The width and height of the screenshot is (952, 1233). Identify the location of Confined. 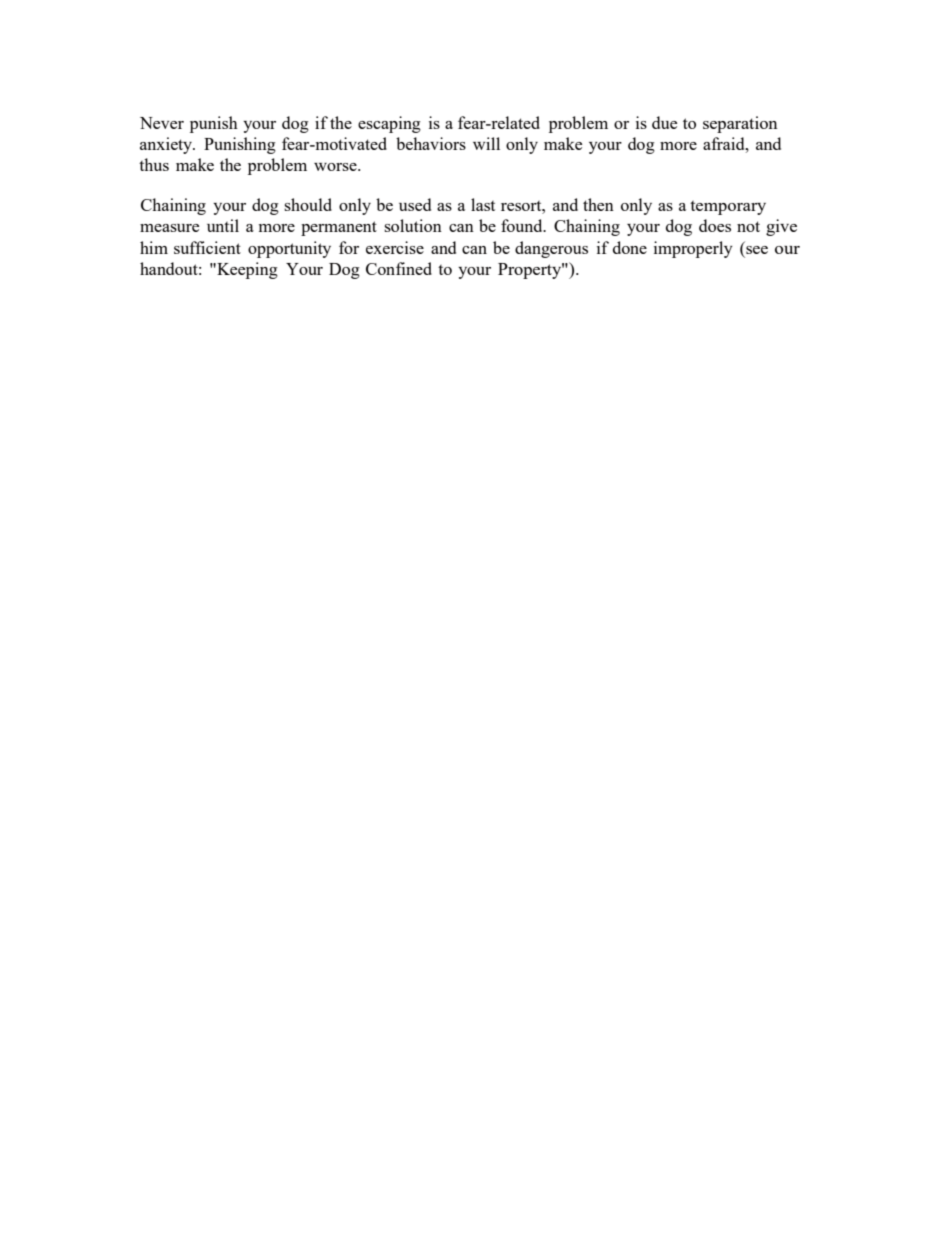
(399, 268).
